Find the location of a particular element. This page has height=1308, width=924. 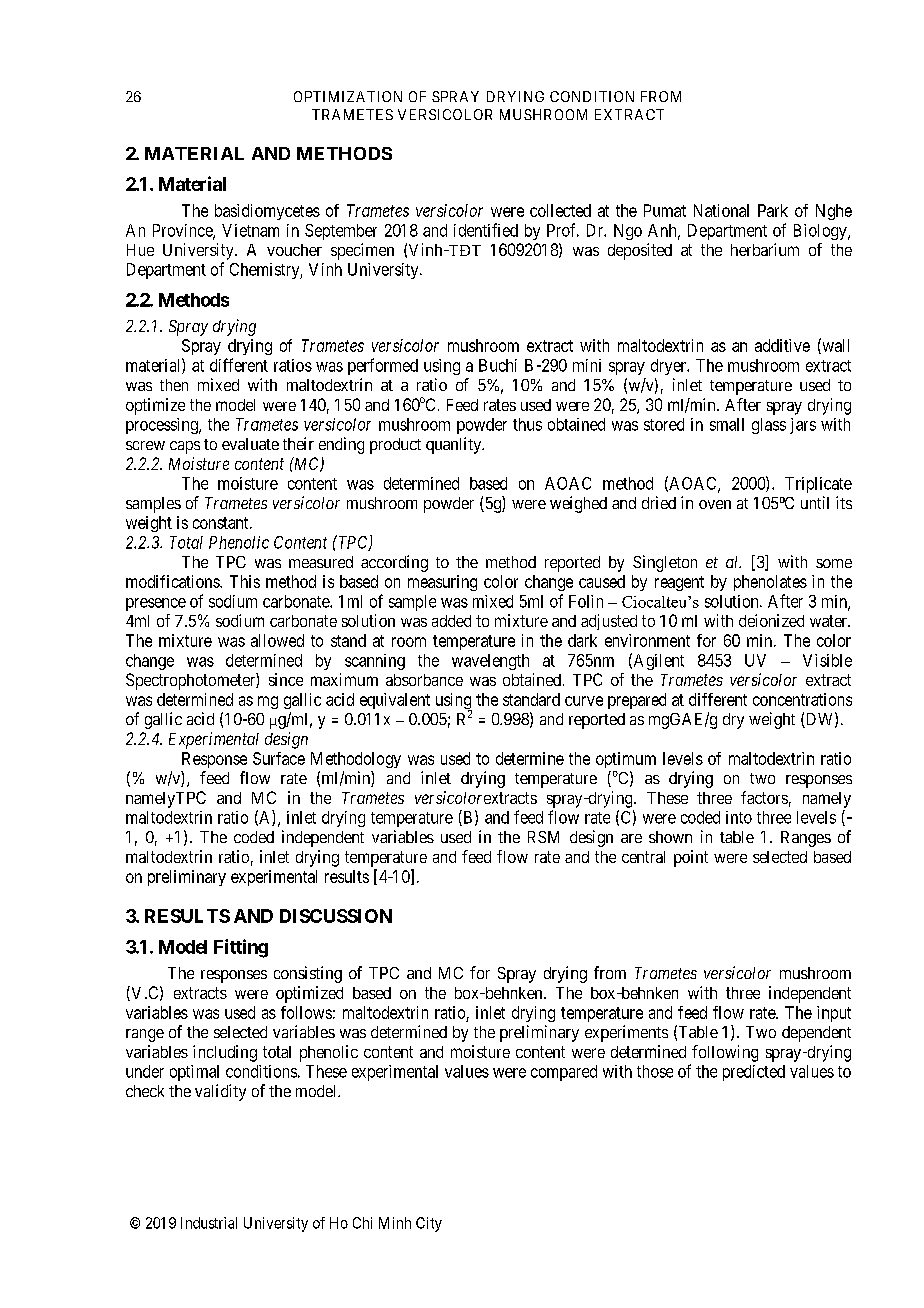

into is located at coordinates (739, 817).
